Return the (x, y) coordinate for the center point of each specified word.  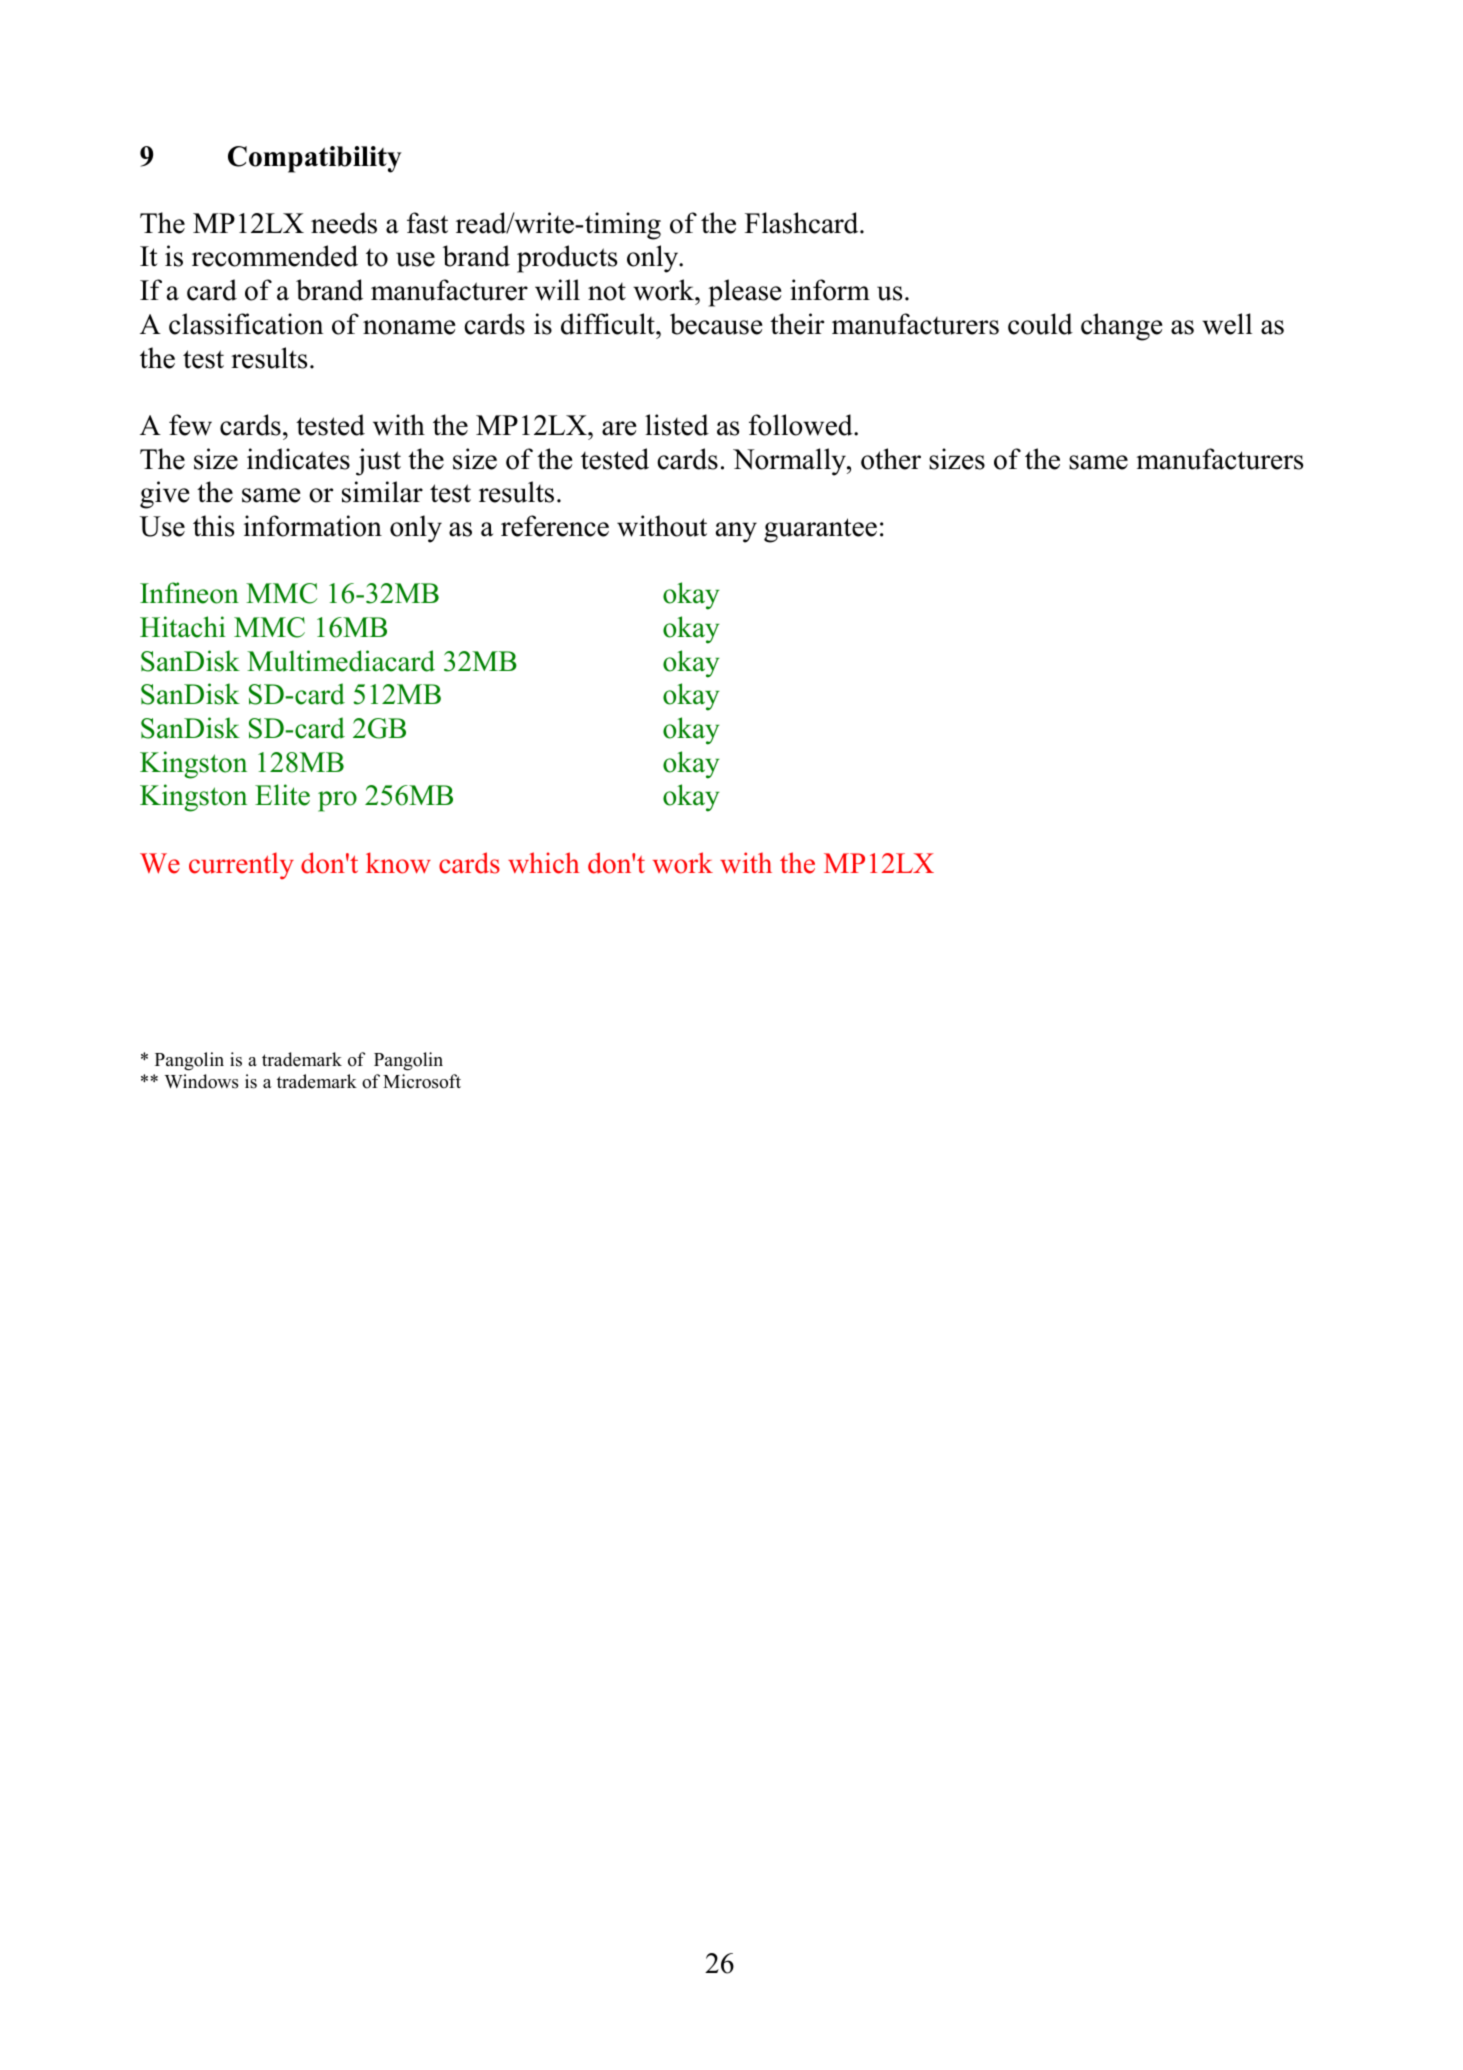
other (891, 459)
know (398, 863)
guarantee (820, 530)
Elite (282, 795)
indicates (298, 459)
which (544, 863)
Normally (790, 462)
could (1040, 324)
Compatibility (315, 159)
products (567, 259)
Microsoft (422, 1081)
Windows (201, 1081)
